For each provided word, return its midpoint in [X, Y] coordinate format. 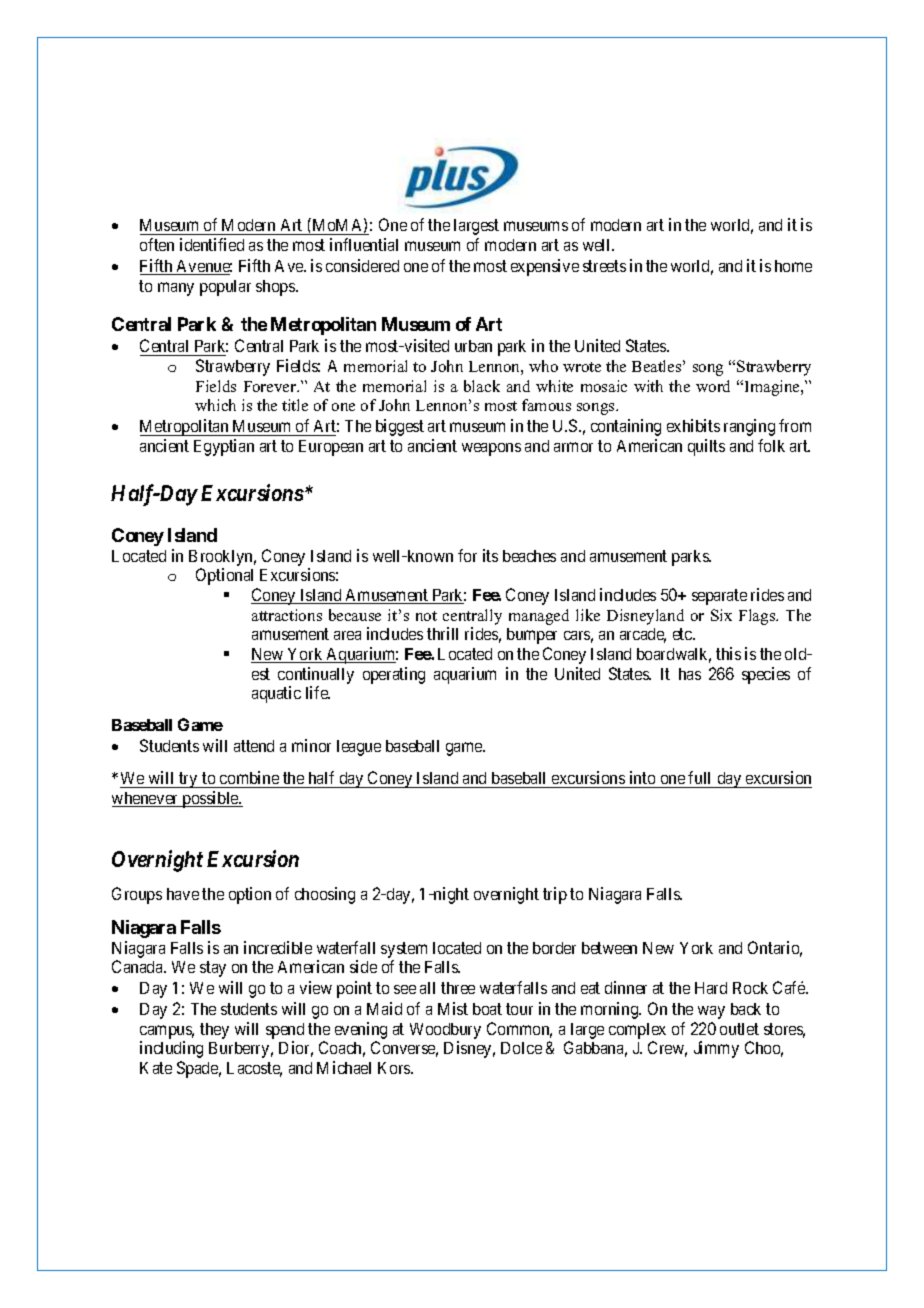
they [214, 1031]
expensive [545, 267]
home [793, 266]
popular [225, 288]
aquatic [276, 694]
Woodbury [445, 1031]
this [728, 653]
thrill [442, 633]
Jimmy [716, 1049]
